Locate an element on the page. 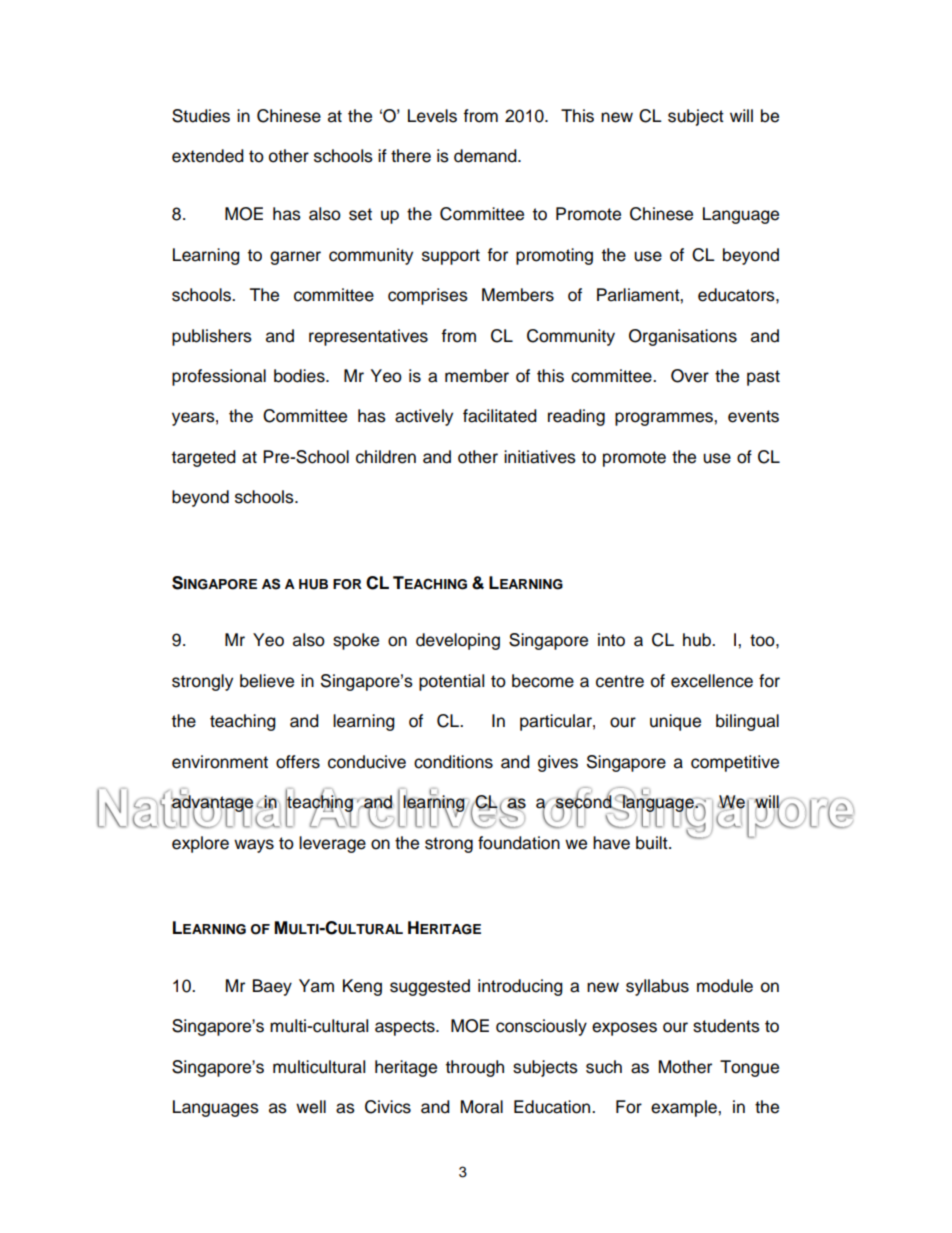  extended is located at coordinates (208, 156).
